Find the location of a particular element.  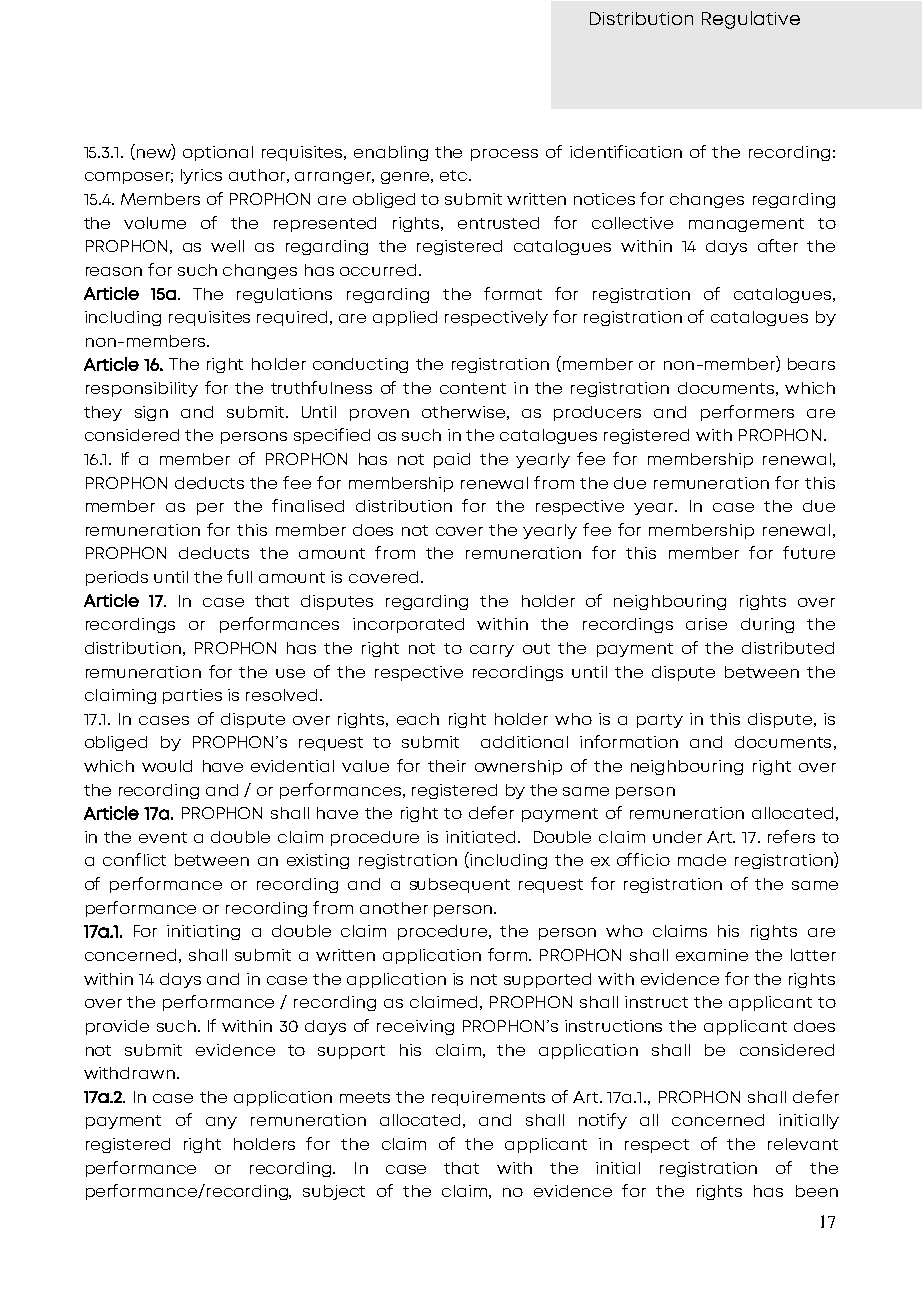

subsequent is located at coordinates (460, 885).
